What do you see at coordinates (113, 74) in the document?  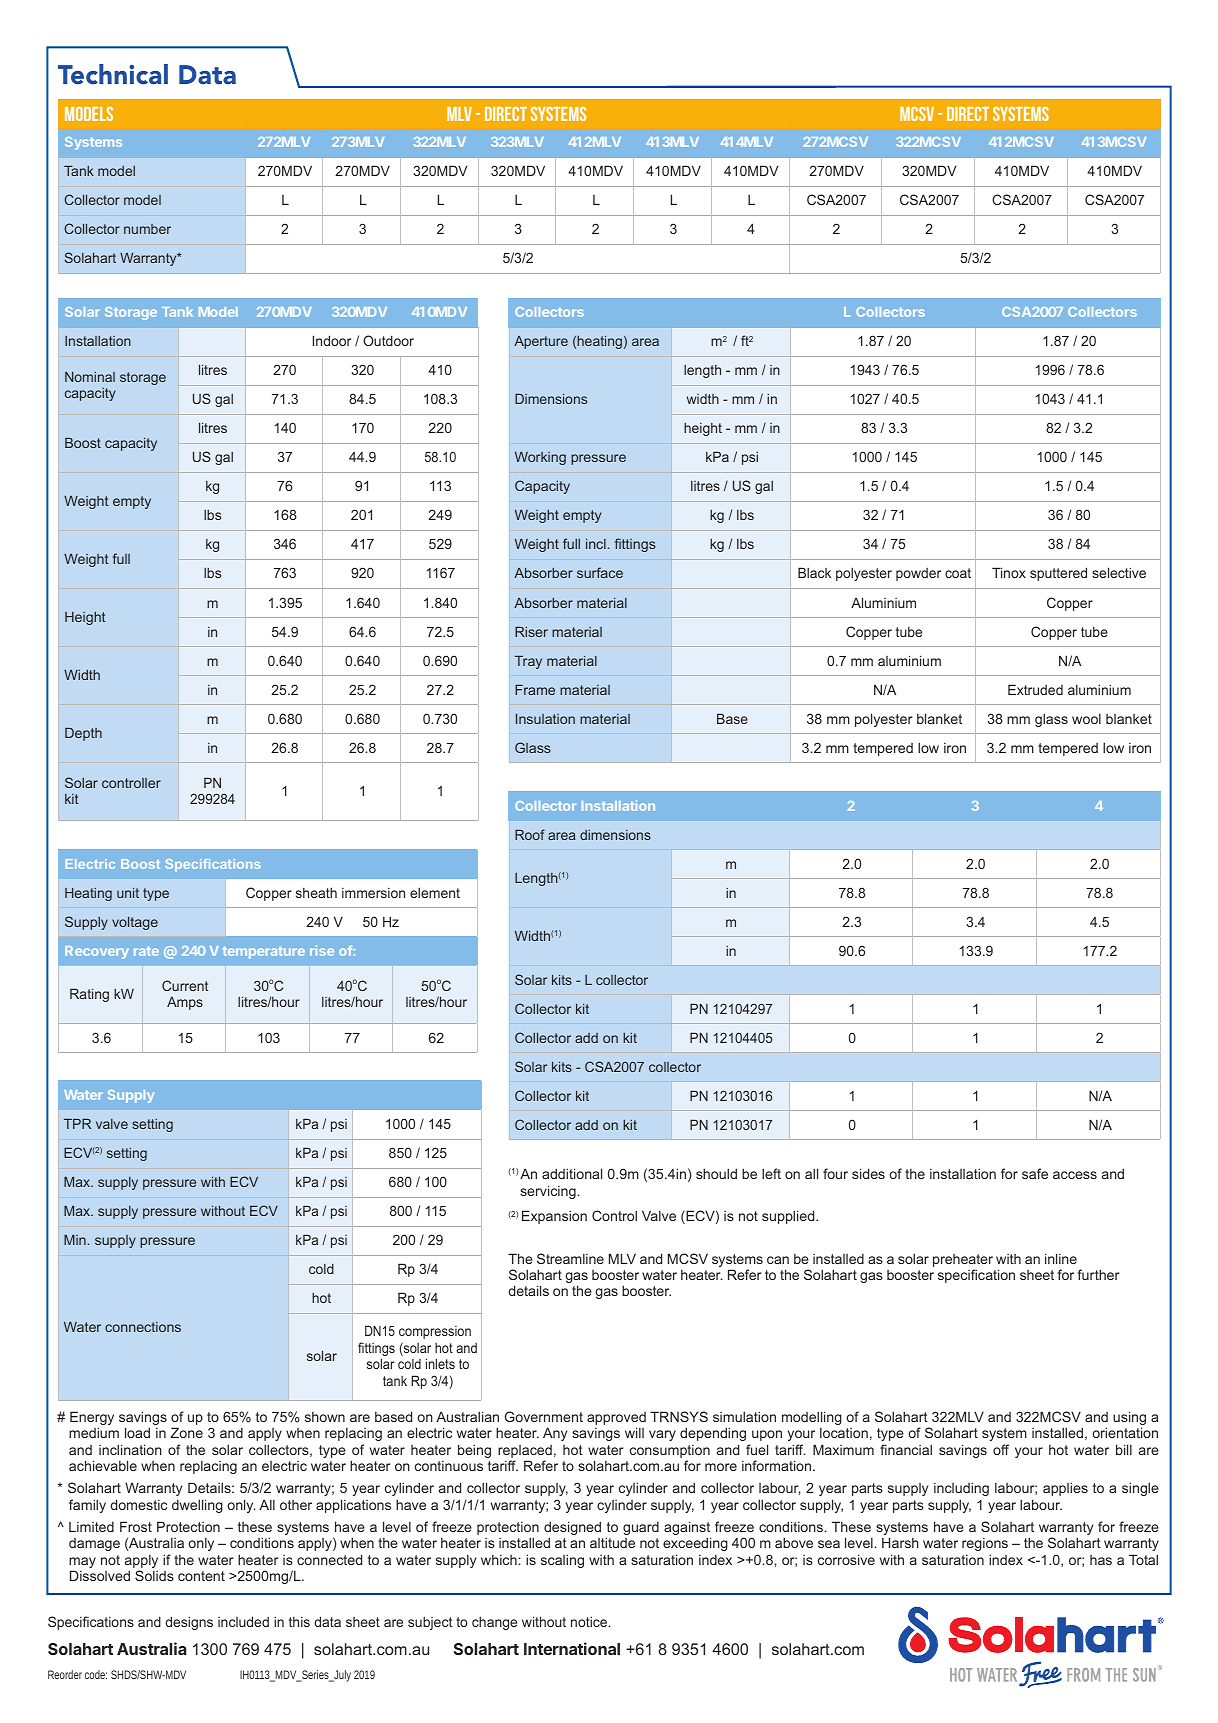 I see `Technical` at bounding box center [113, 74].
